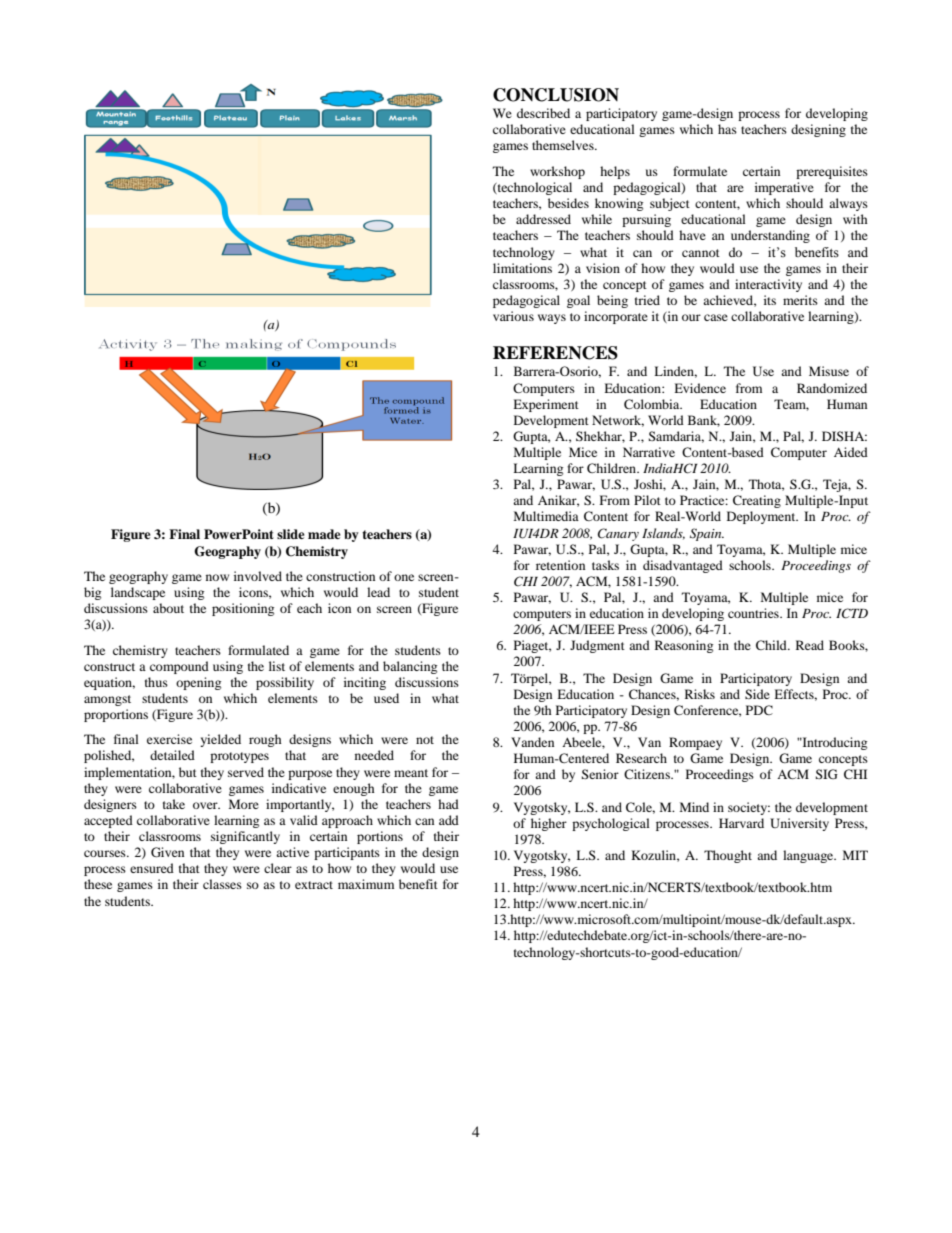  Describe the element at coordinates (556, 95) in the screenshot. I see `CONCLUSION` at that location.
